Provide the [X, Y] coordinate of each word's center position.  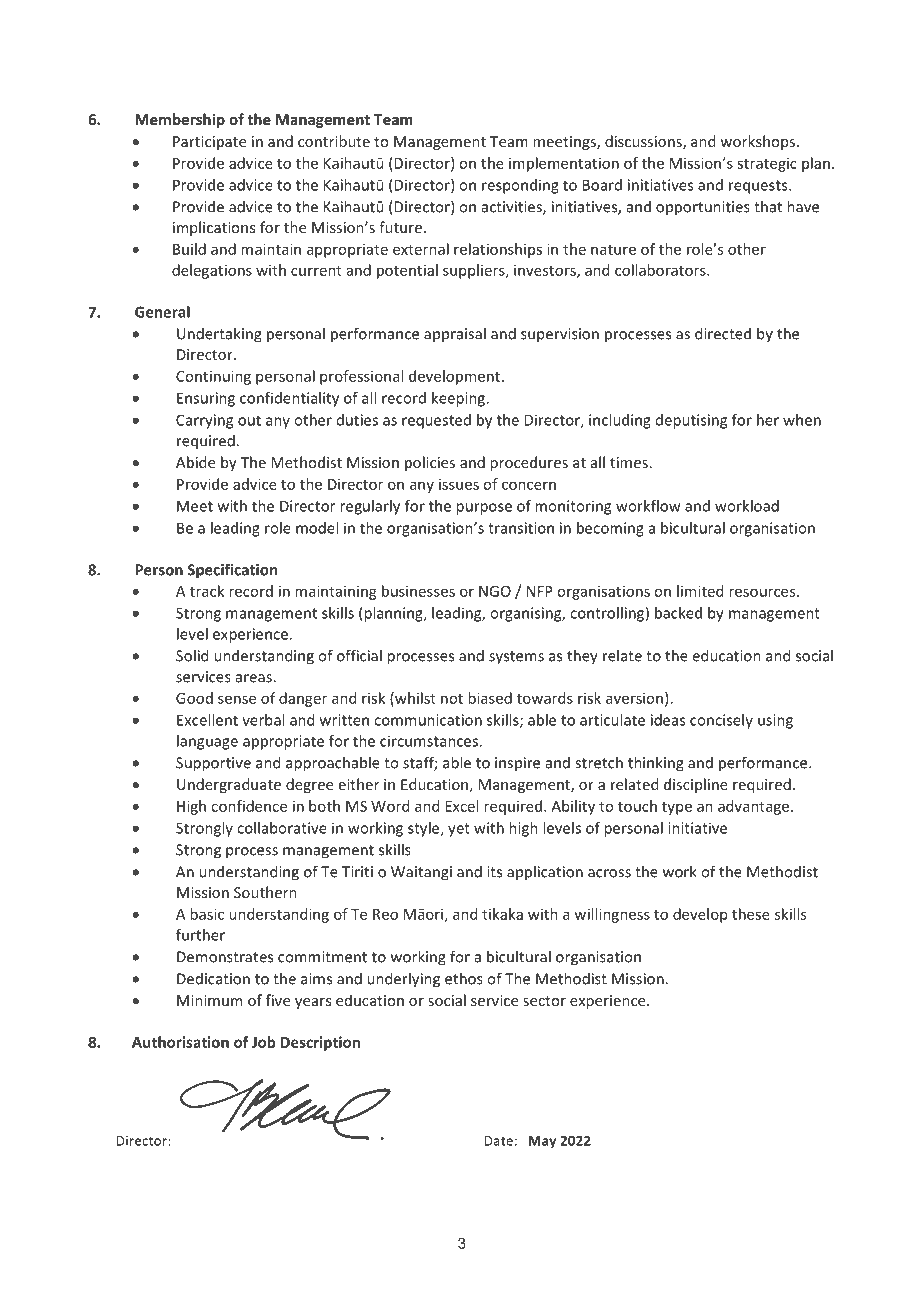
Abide [195, 462]
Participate [209, 143]
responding [520, 186]
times [629, 462]
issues [459, 484]
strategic [767, 165]
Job [264, 1042]
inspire [517, 764]
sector [544, 1001]
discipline [696, 785]
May [542, 1142]
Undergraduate [229, 785]
